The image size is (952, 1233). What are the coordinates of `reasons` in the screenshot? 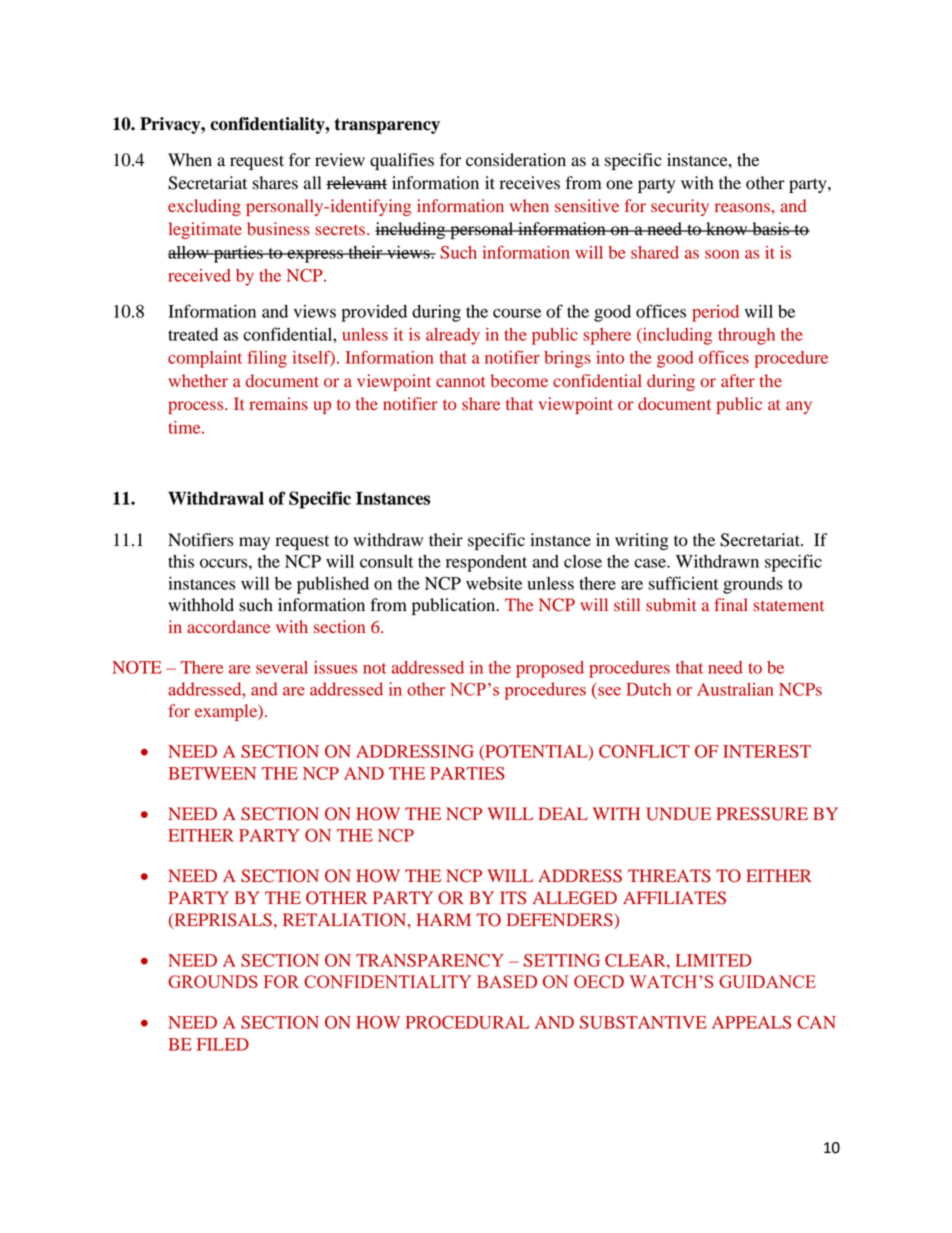 It's located at (743, 208).
